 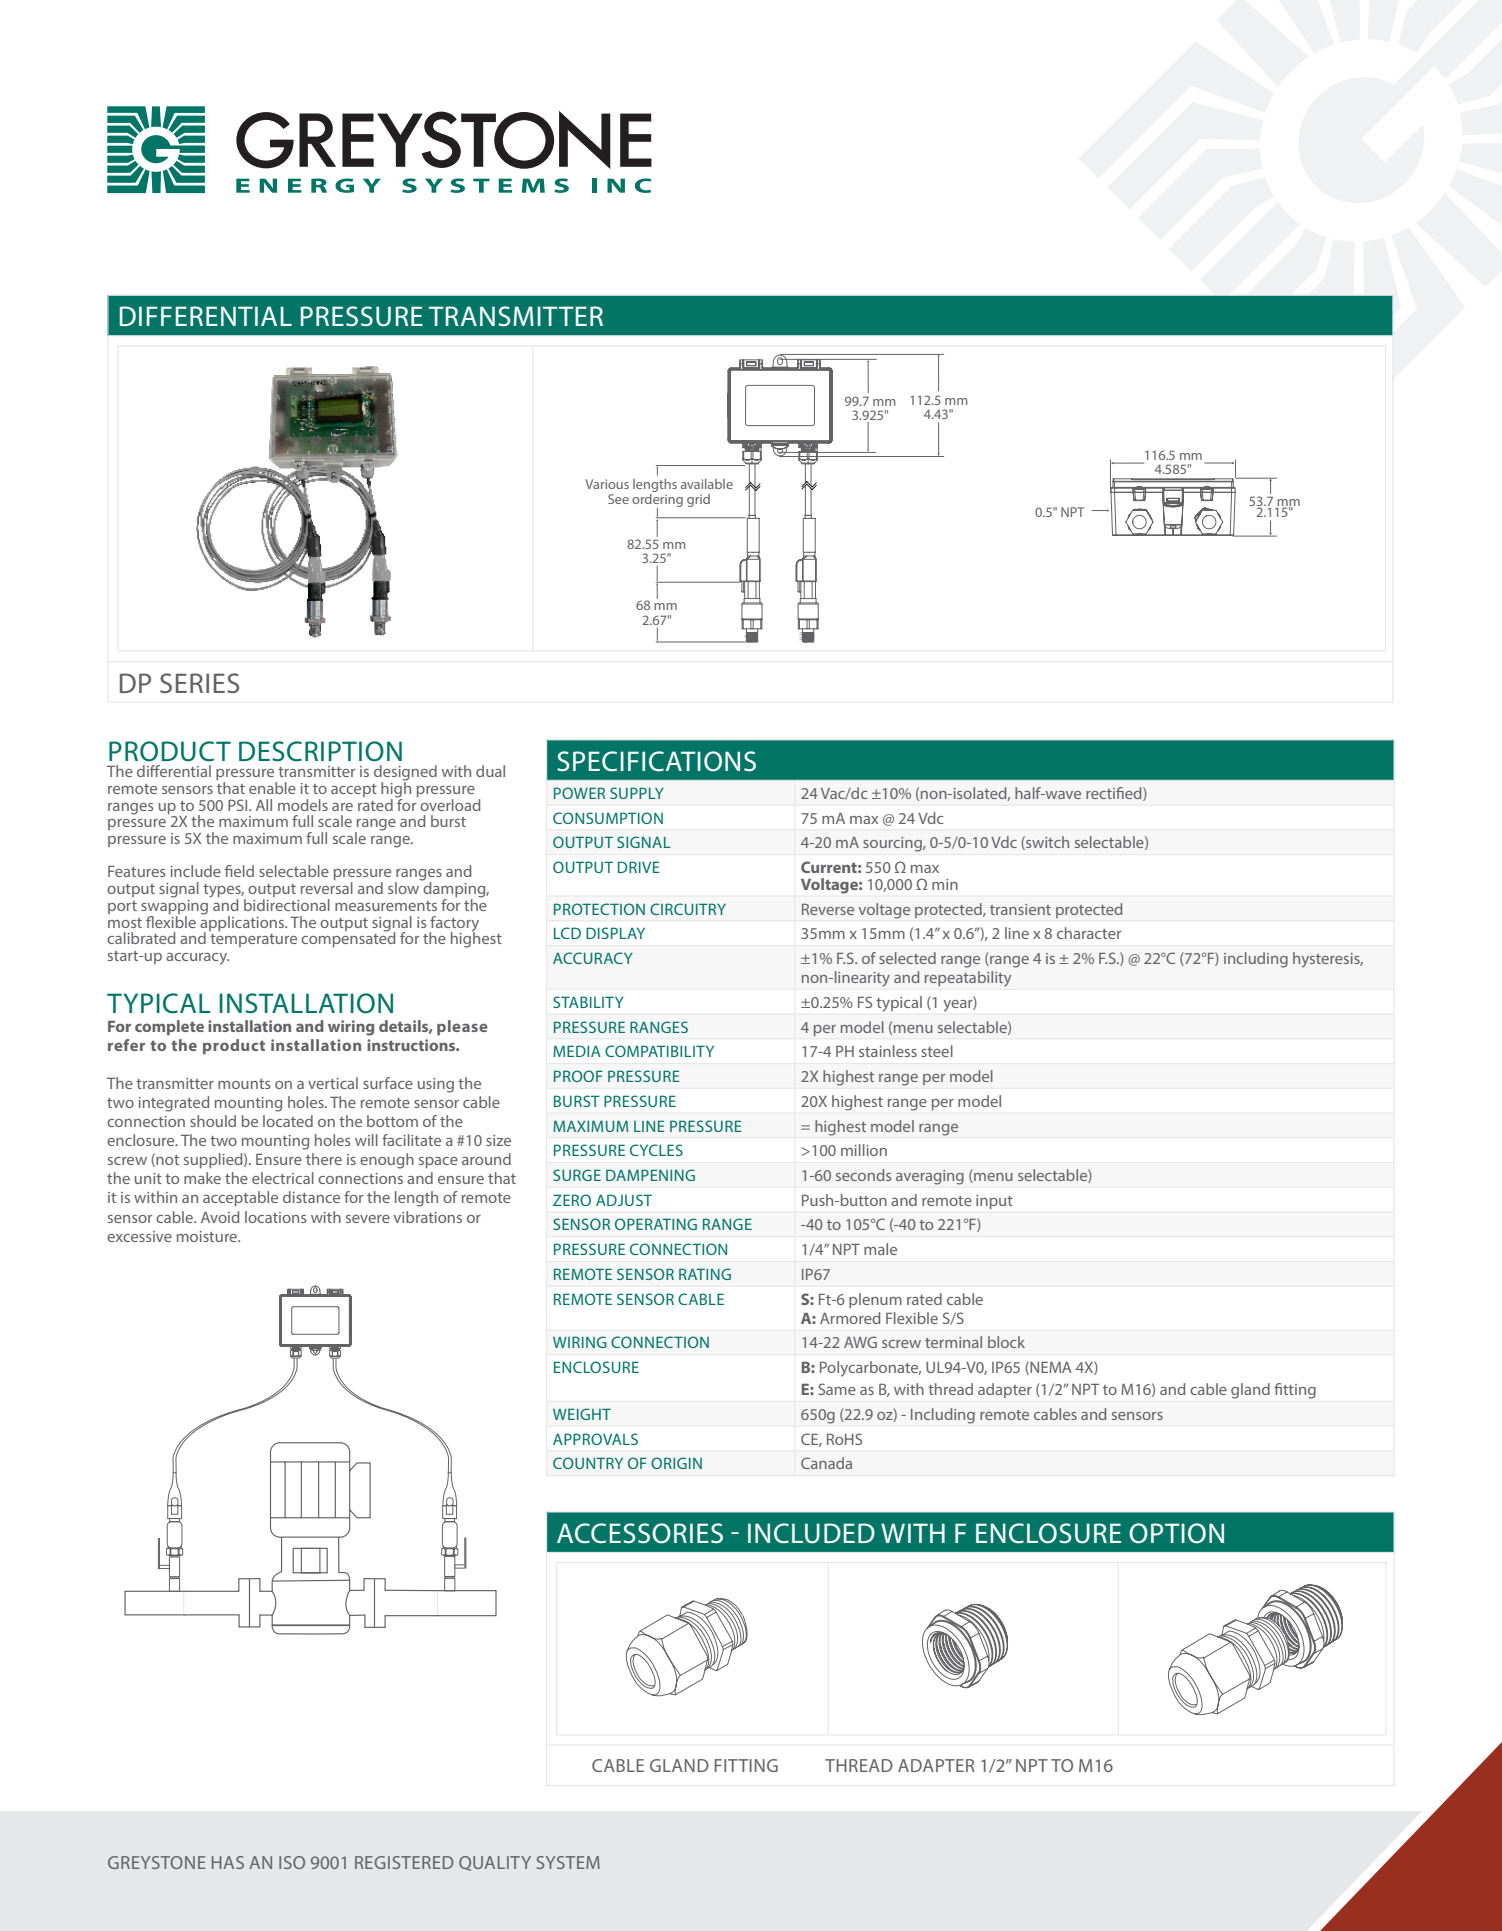 I want to click on COMPATIBILITY, so click(x=659, y=1051).
